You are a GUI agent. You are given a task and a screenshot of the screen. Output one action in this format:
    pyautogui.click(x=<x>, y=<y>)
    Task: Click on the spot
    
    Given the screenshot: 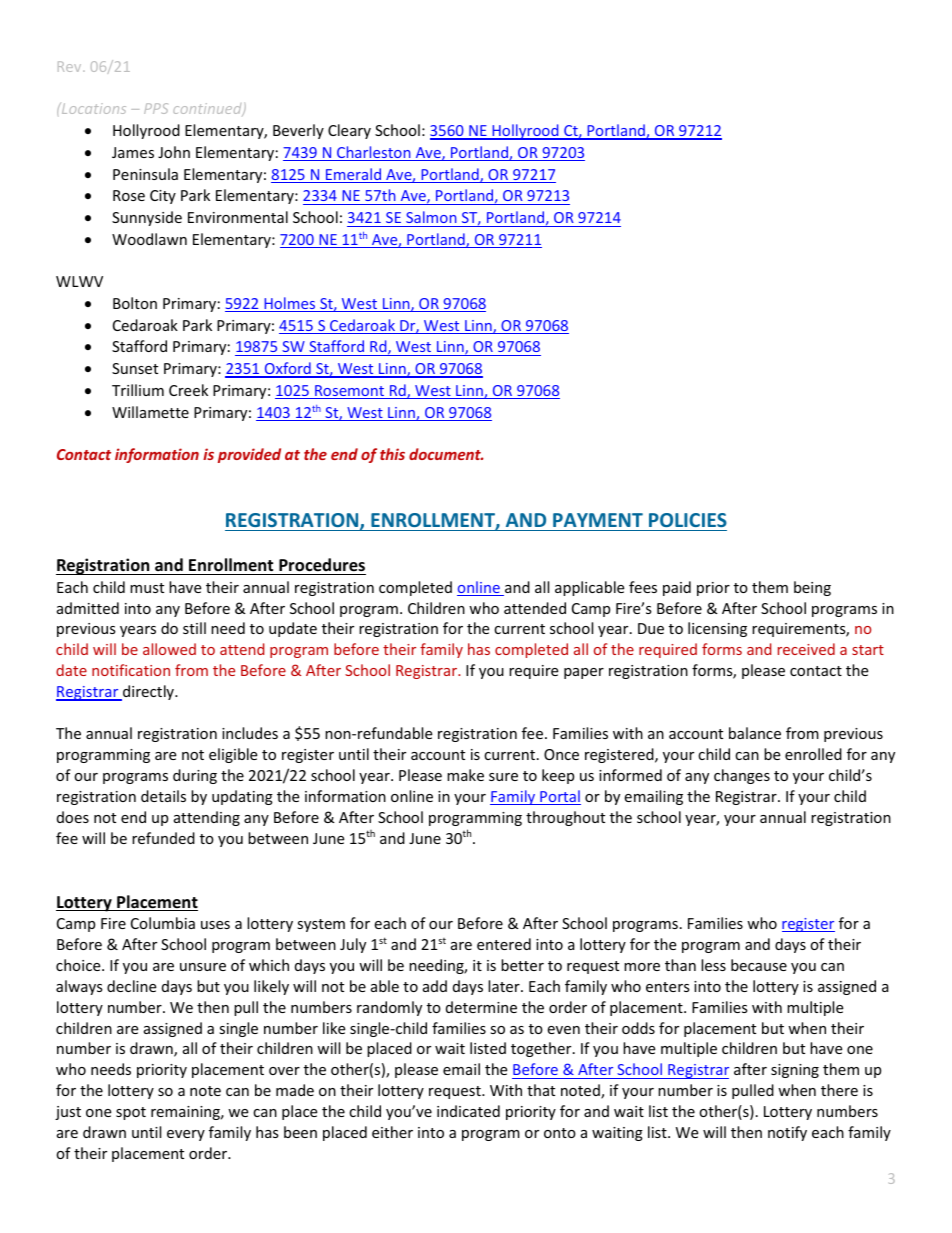 What is the action you would take?
    pyautogui.click(x=131, y=1113)
